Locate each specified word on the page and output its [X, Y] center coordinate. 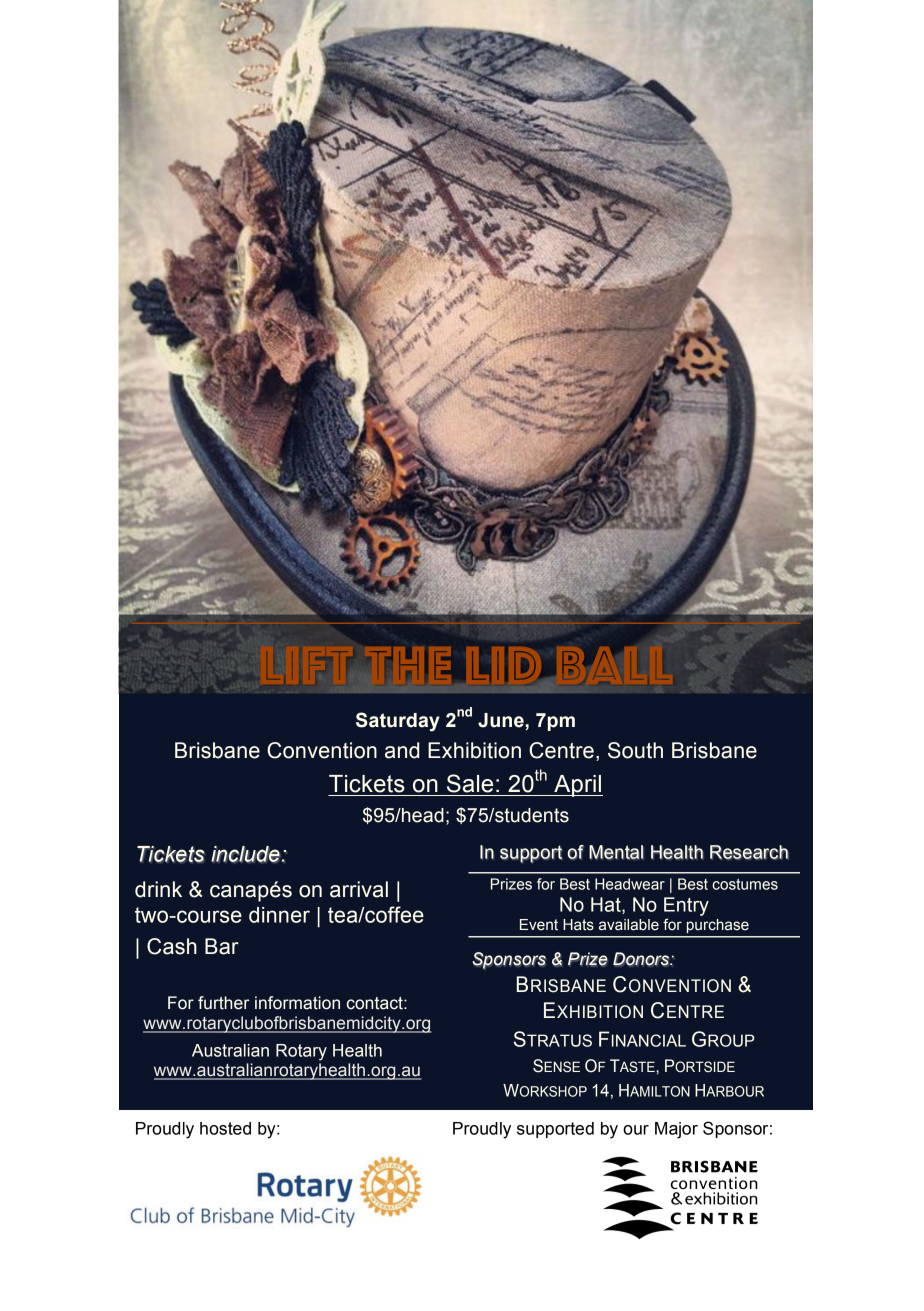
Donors [642, 959]
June [501, 720]
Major [676, 1130]
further [223, 1003]
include [245, 854]
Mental [616, 852]
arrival [359, 889]
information [297, 1003]
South [635, 750]
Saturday [398, 722]
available [629, 925]
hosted [225, 1128]
